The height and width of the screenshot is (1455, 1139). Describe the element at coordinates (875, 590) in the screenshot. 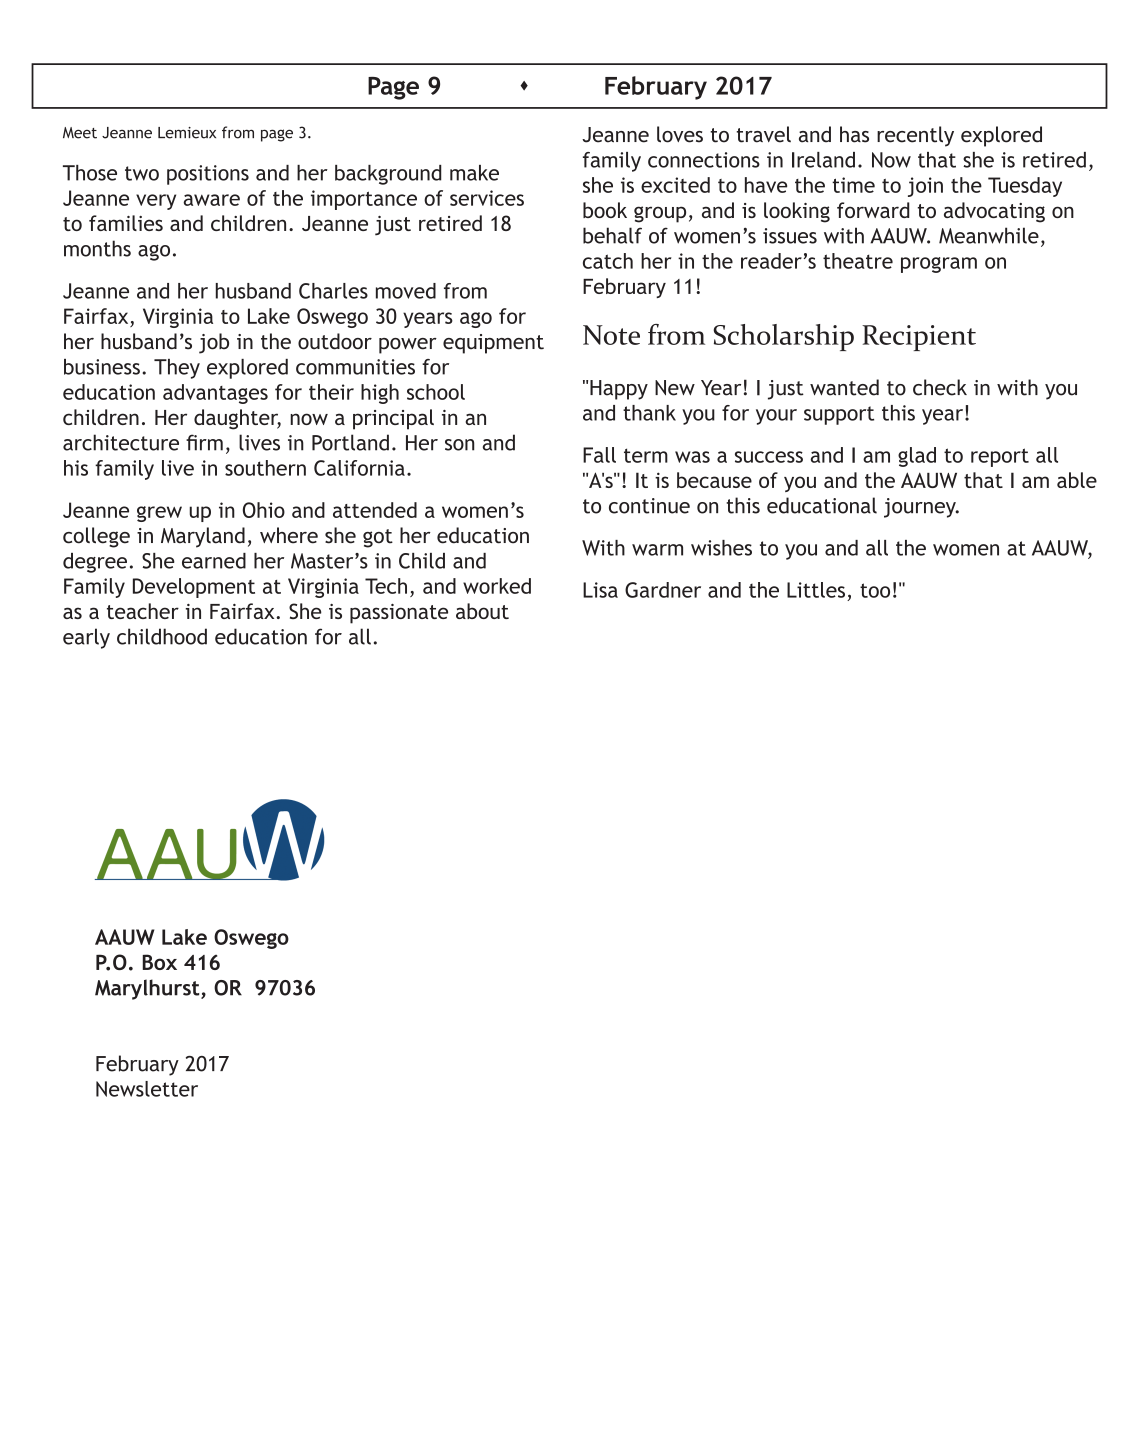

I see `too` at that location.
